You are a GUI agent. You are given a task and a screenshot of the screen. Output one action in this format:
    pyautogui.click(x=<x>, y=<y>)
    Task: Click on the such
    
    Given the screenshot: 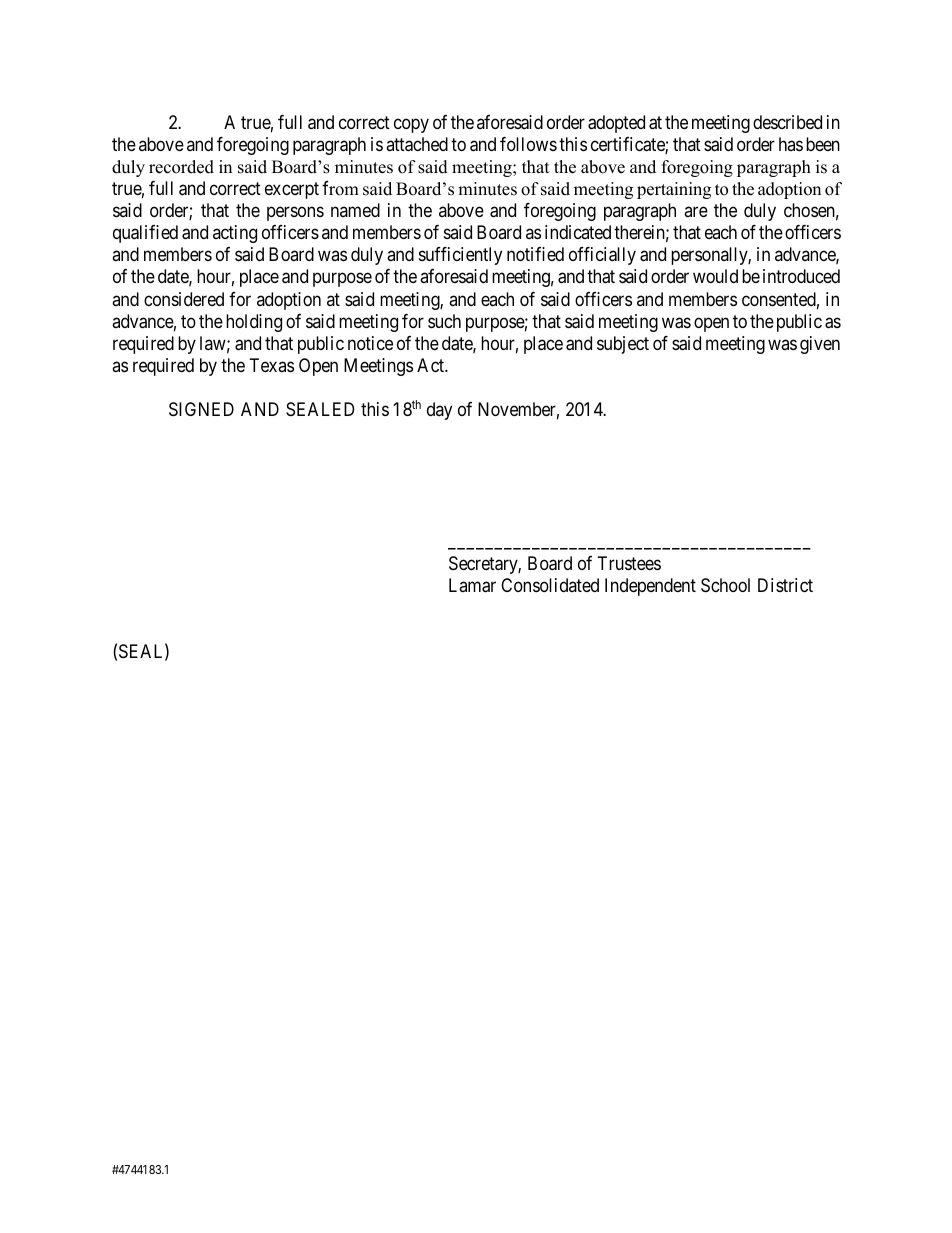 What is the action you would take?
    pyautogui.click(x=444, y=321)
